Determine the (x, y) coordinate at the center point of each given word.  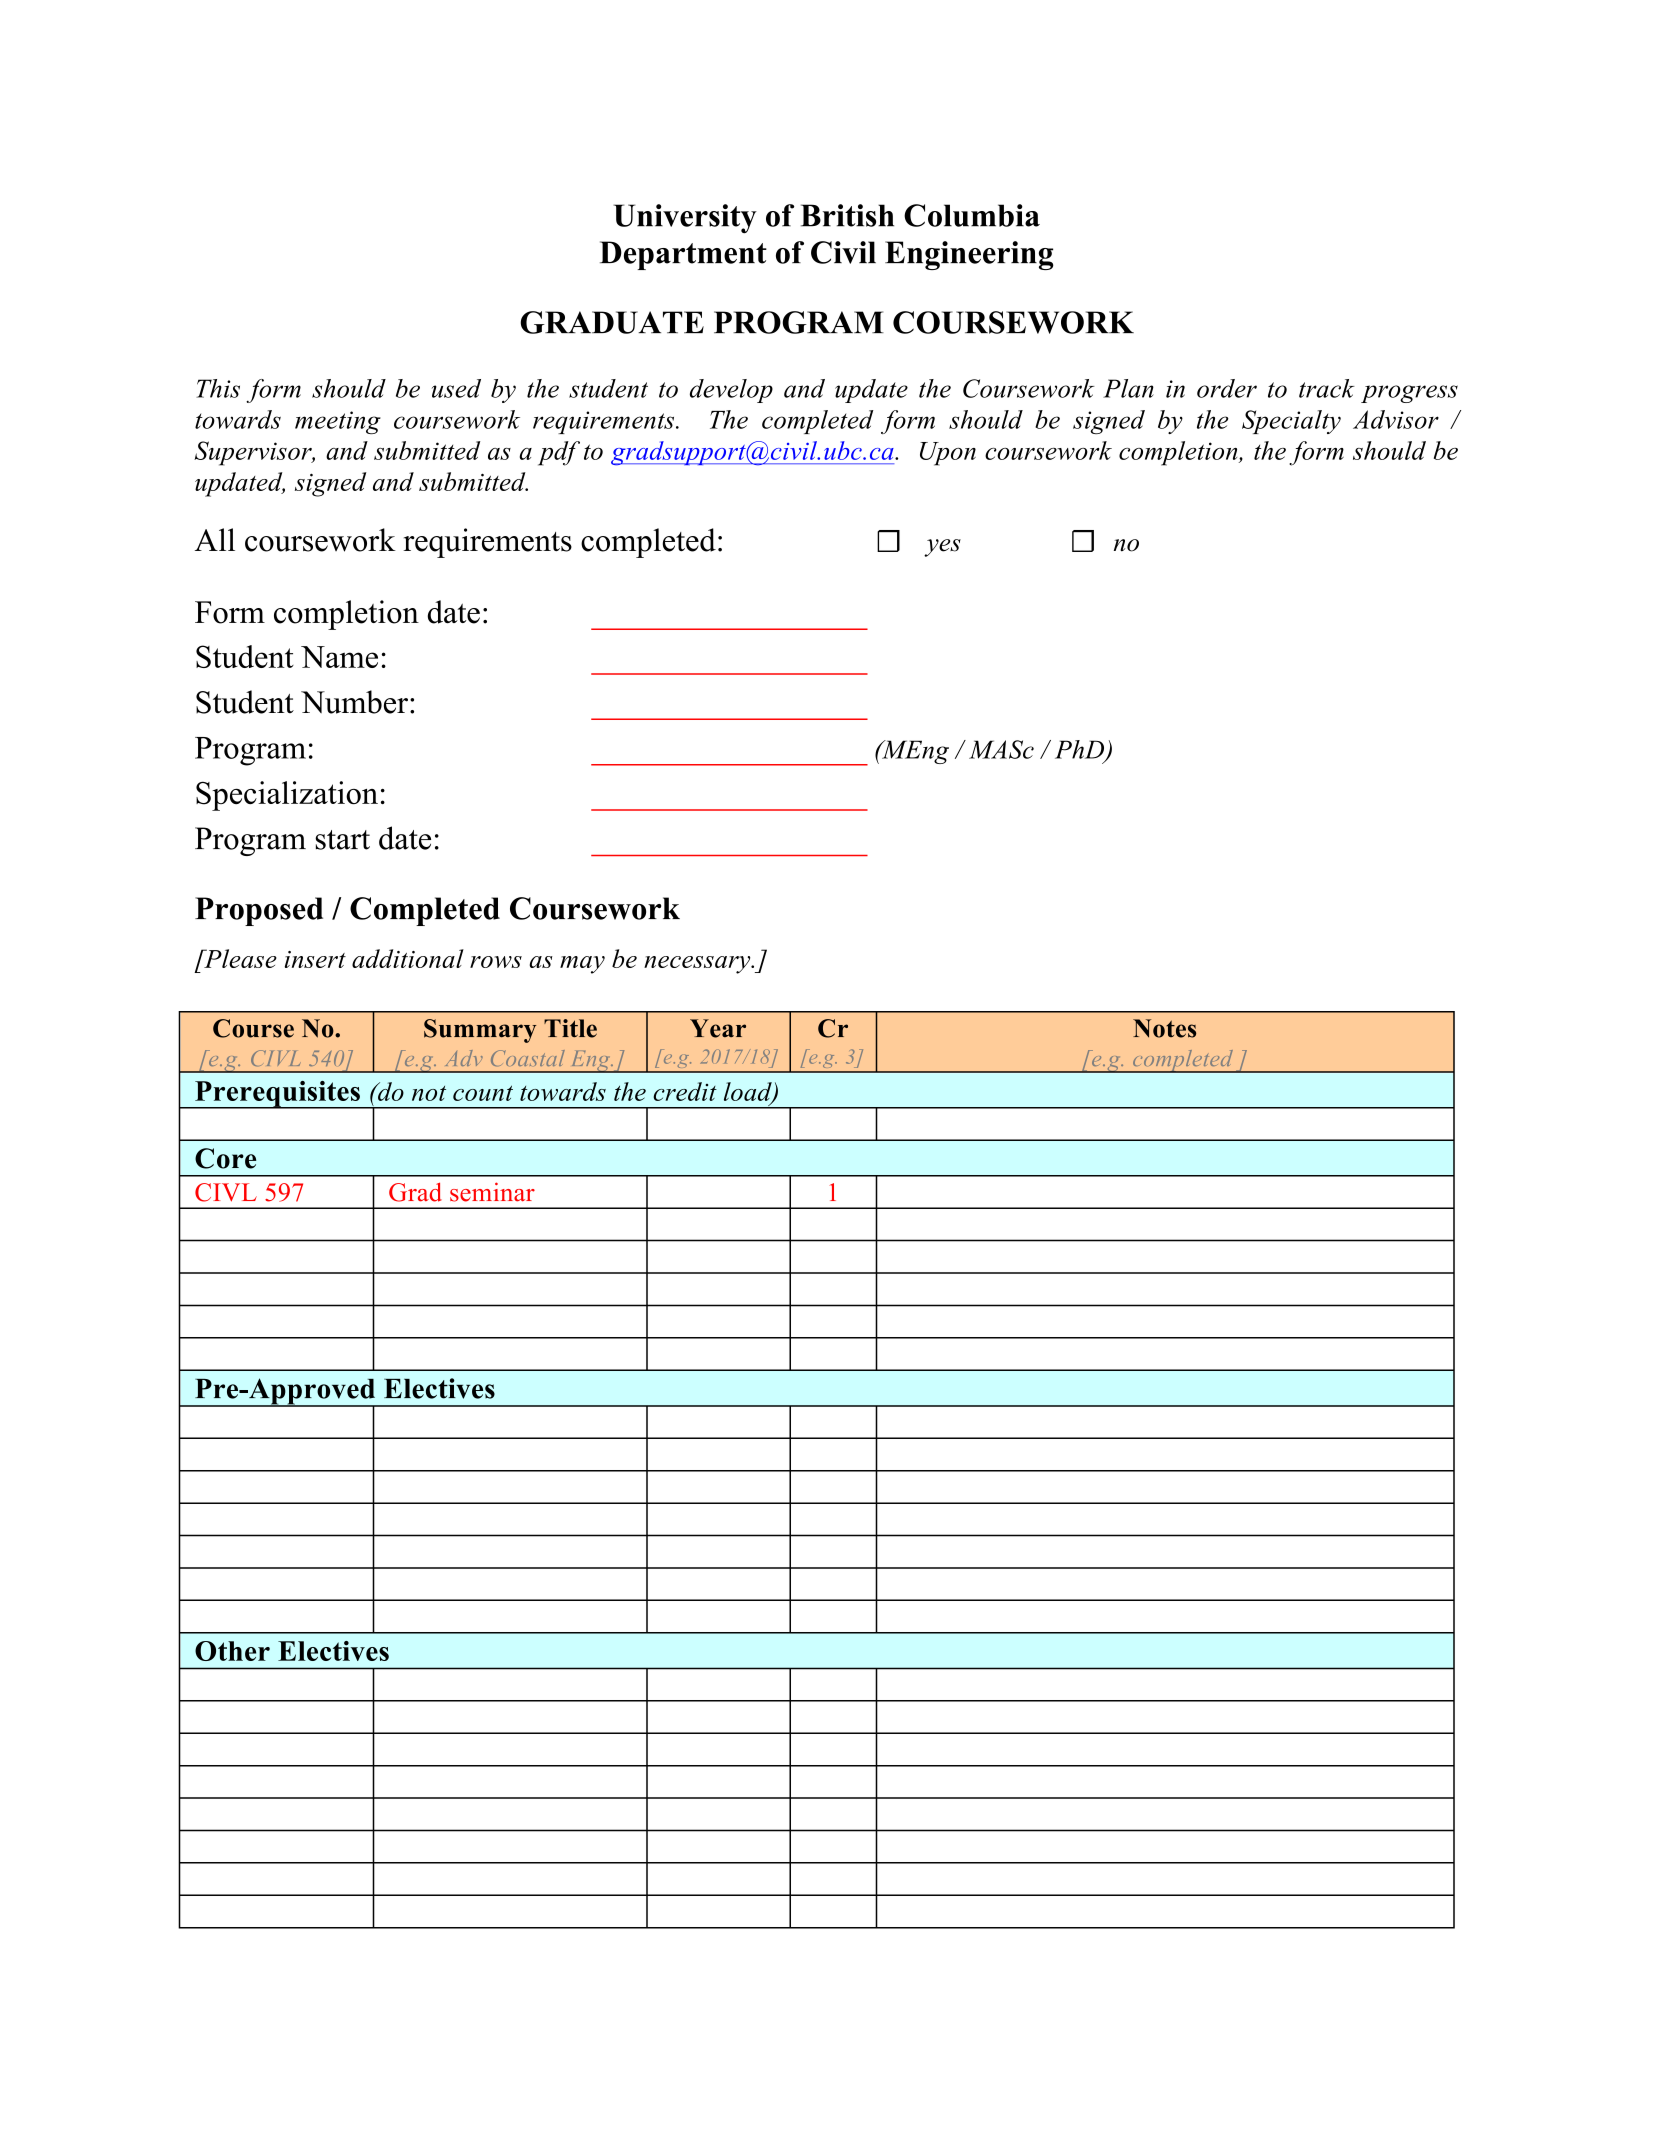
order (1227, 388)
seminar (492, 1192)
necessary (698, 965)
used (456, 388)
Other (232, 1651)
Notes (1164, 1028)
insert (315, 959)
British (847, 215)
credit (685, 1091)
